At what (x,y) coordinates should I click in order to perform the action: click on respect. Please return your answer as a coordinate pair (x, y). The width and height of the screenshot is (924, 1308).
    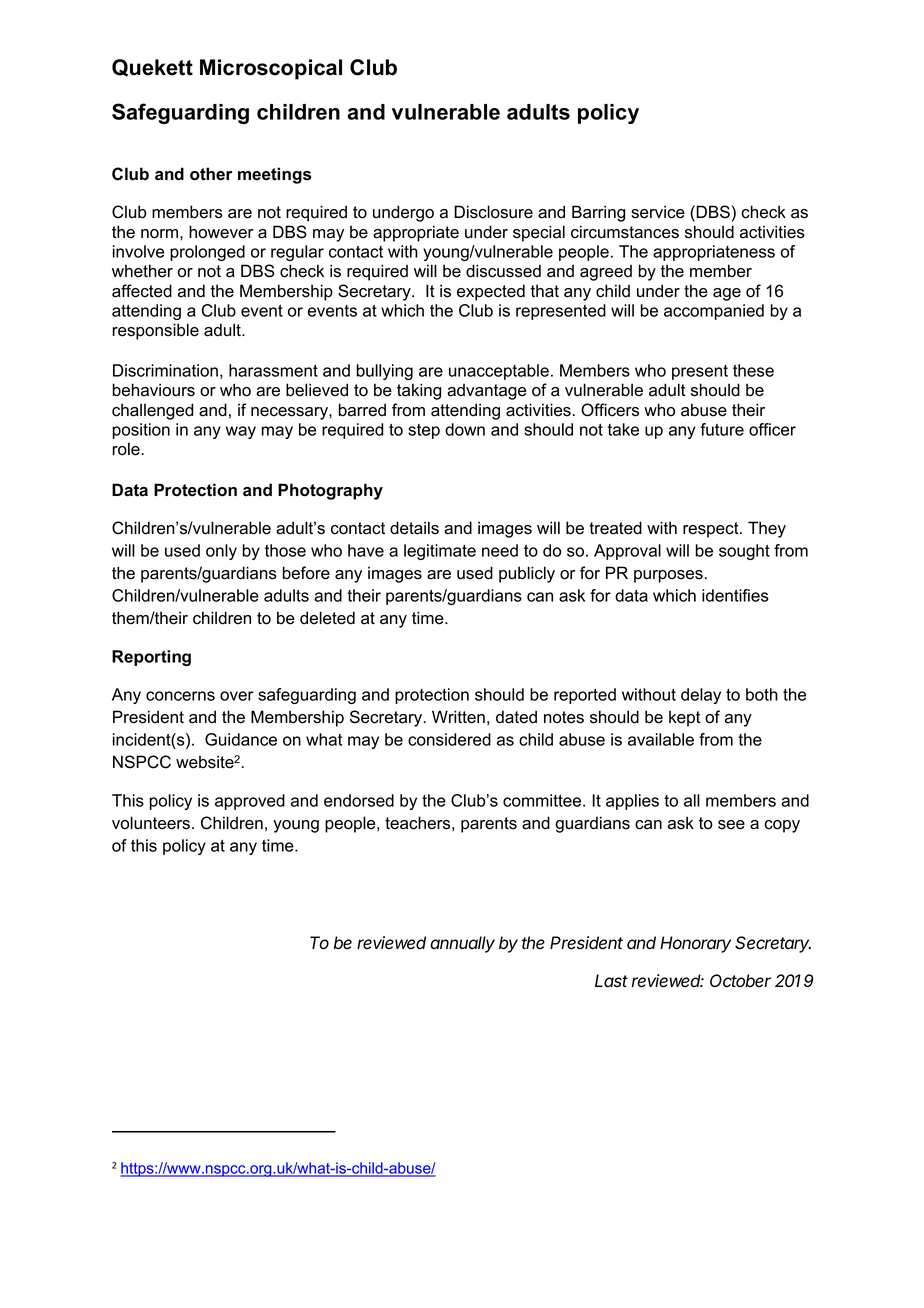
    Looking at the image, I should click on (712, 530).
